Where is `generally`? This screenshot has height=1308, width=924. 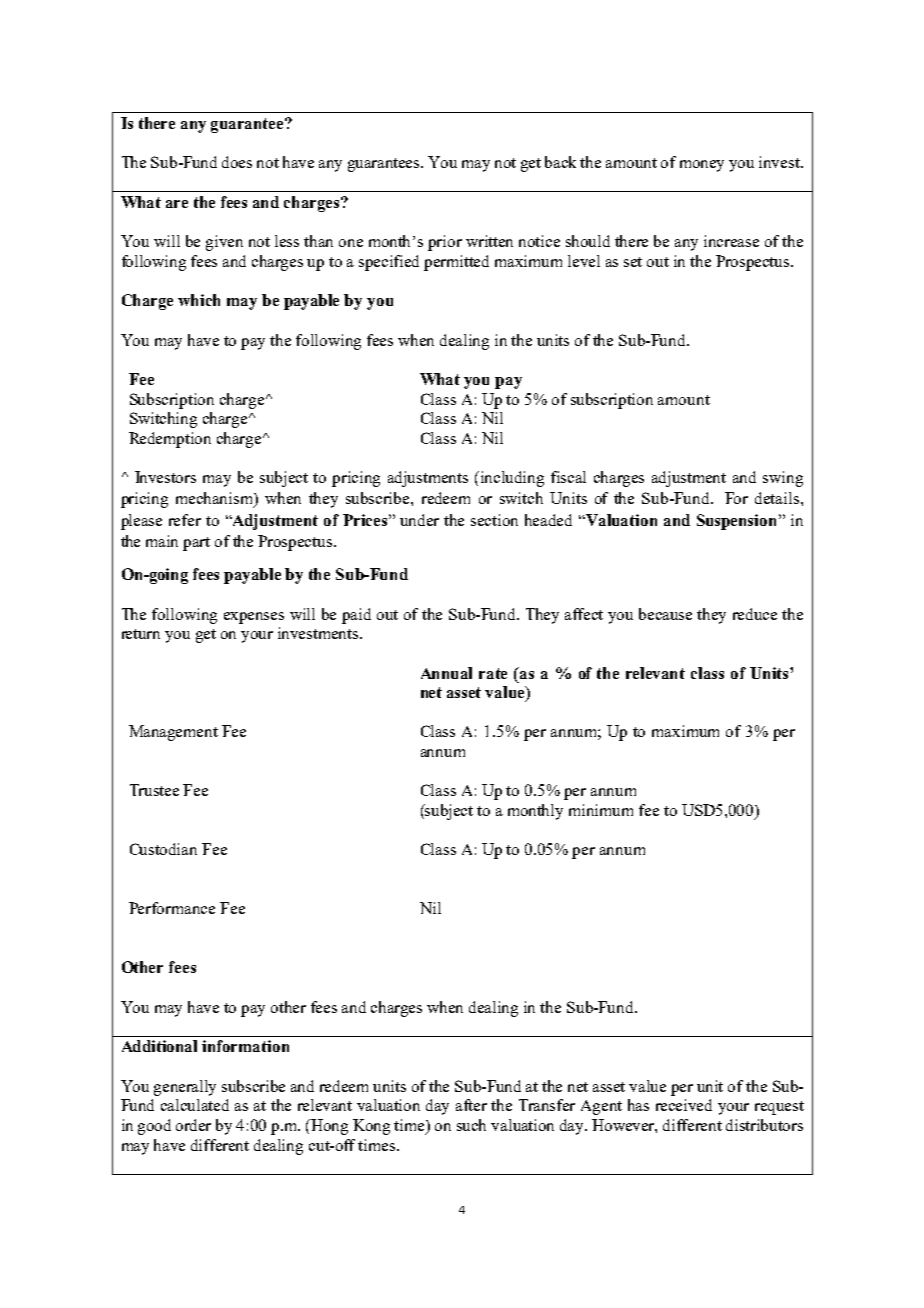
generally is located at coordinates (185, 1088).
